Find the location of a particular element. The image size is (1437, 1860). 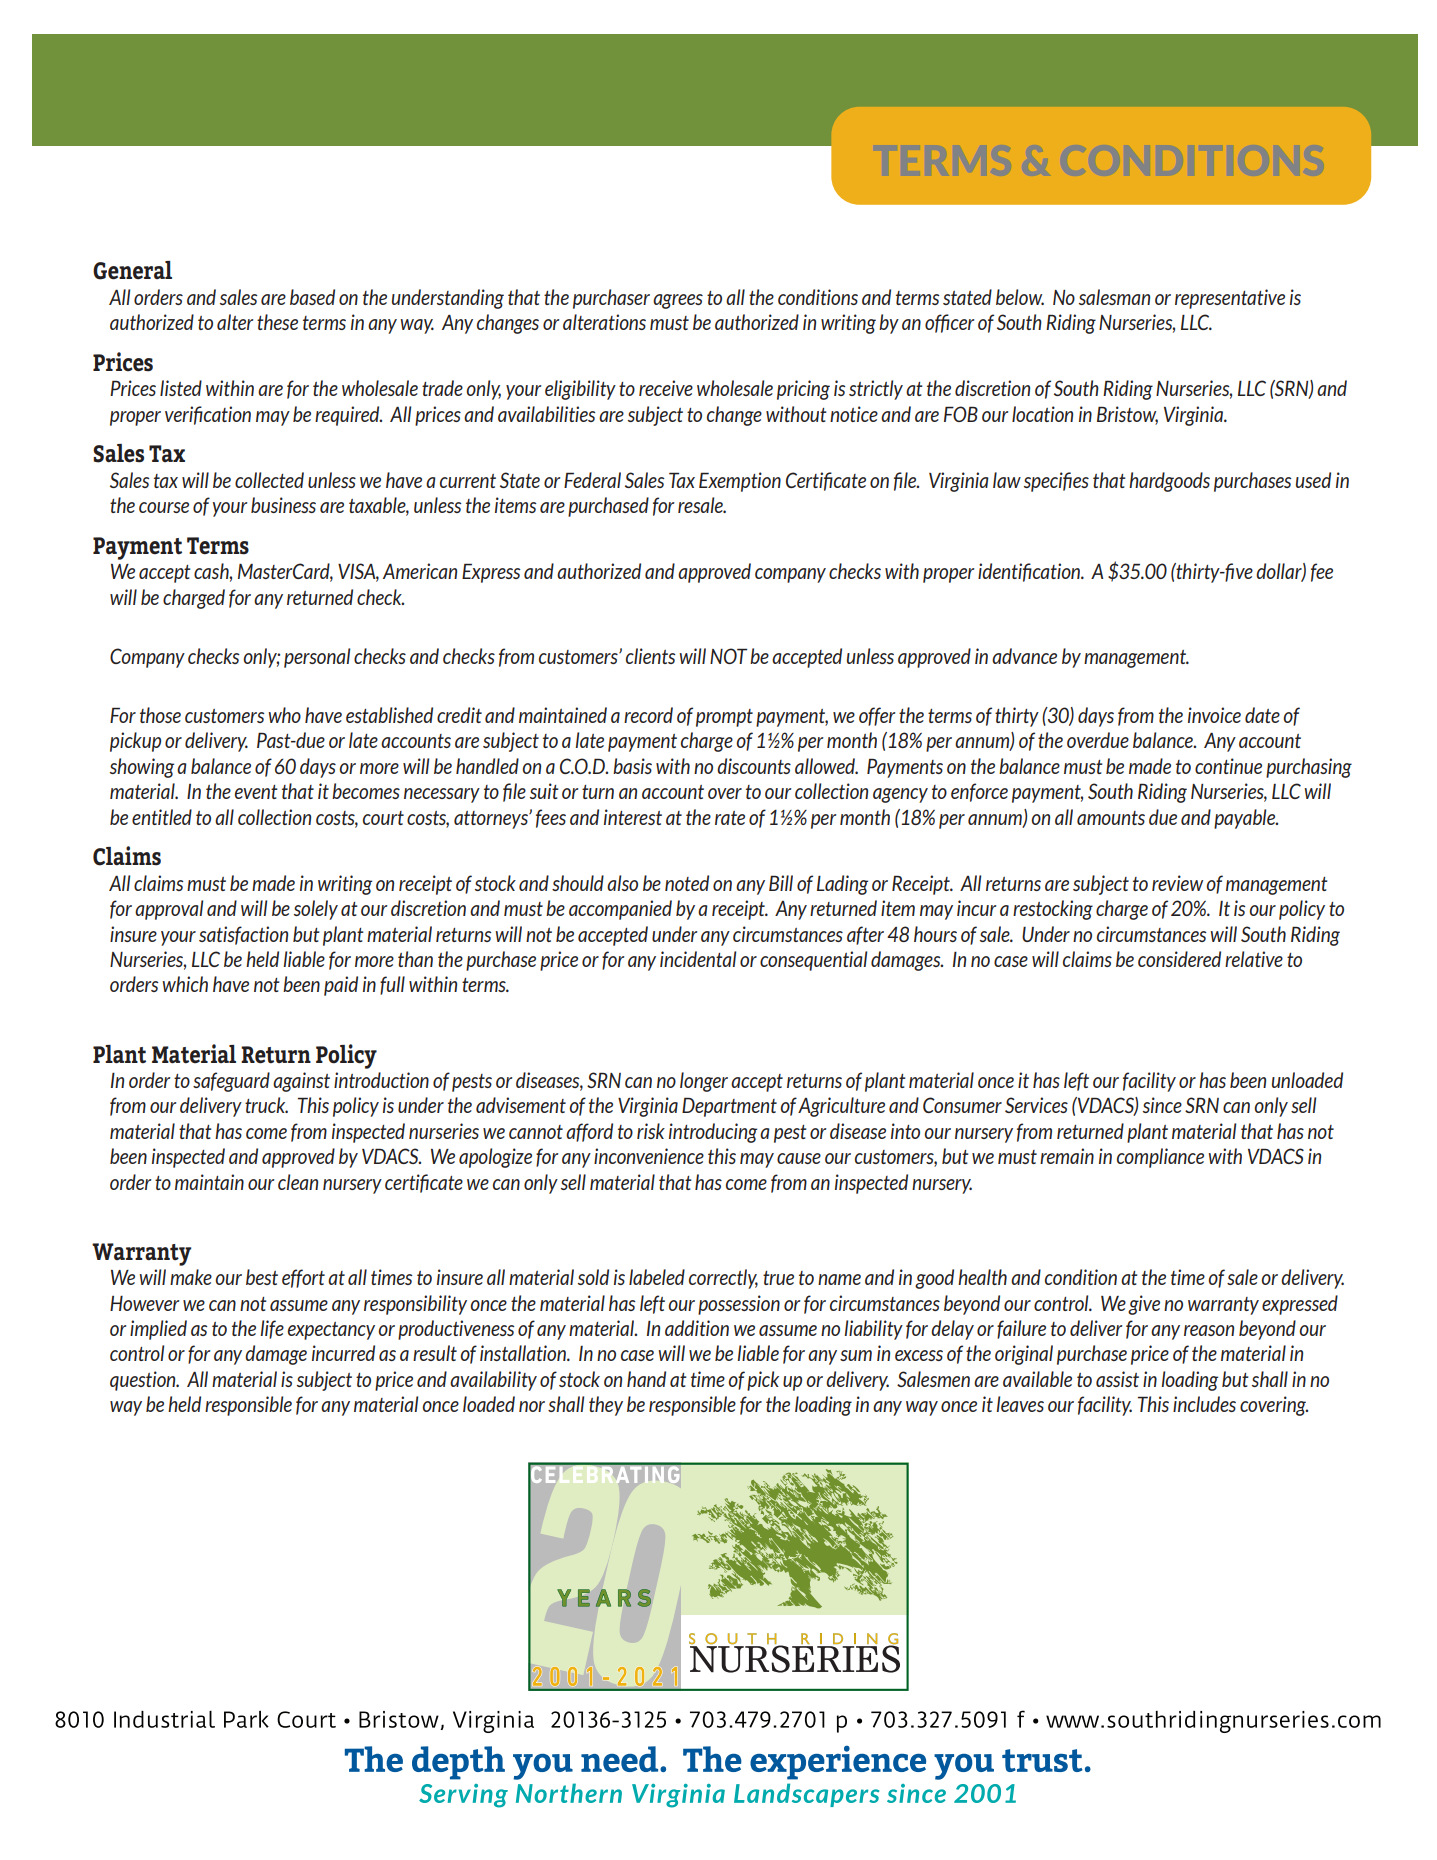

rate is located at coordinates (730, 818).
